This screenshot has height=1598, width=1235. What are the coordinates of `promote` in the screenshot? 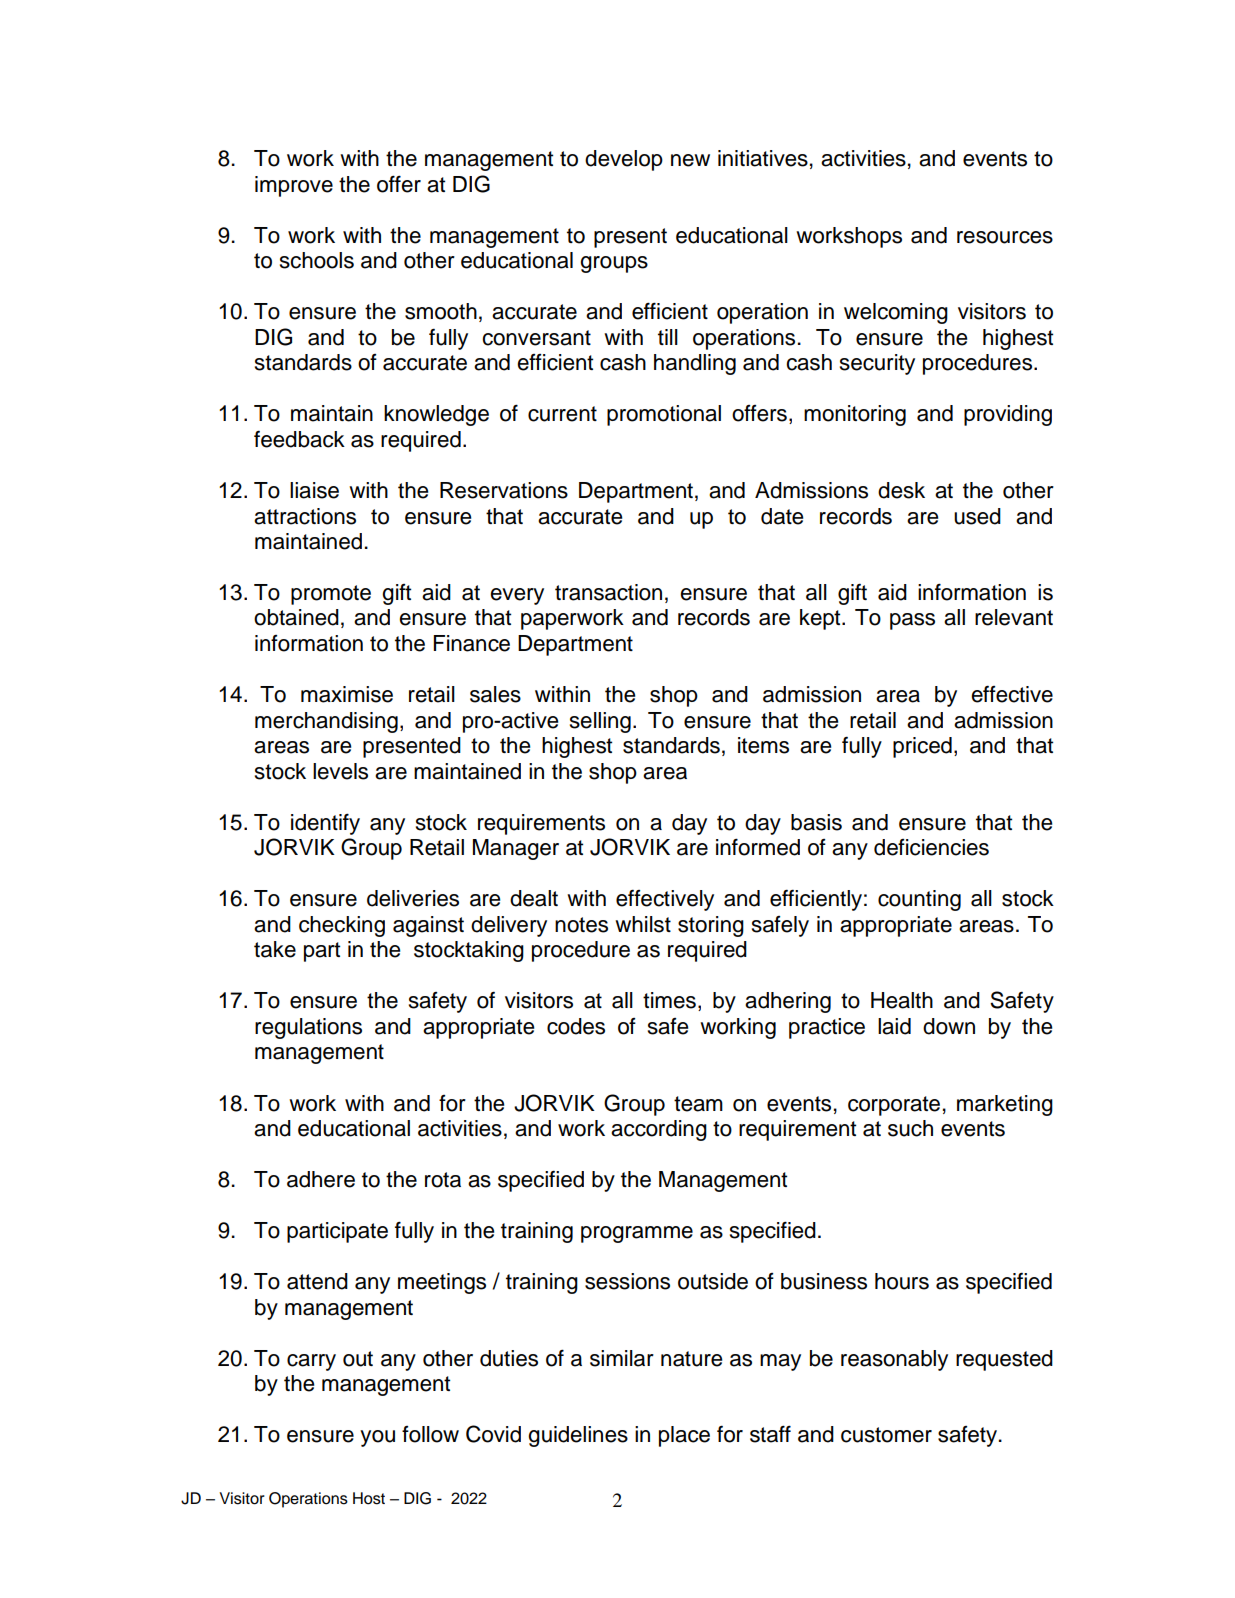 It's located at (331, 595).
